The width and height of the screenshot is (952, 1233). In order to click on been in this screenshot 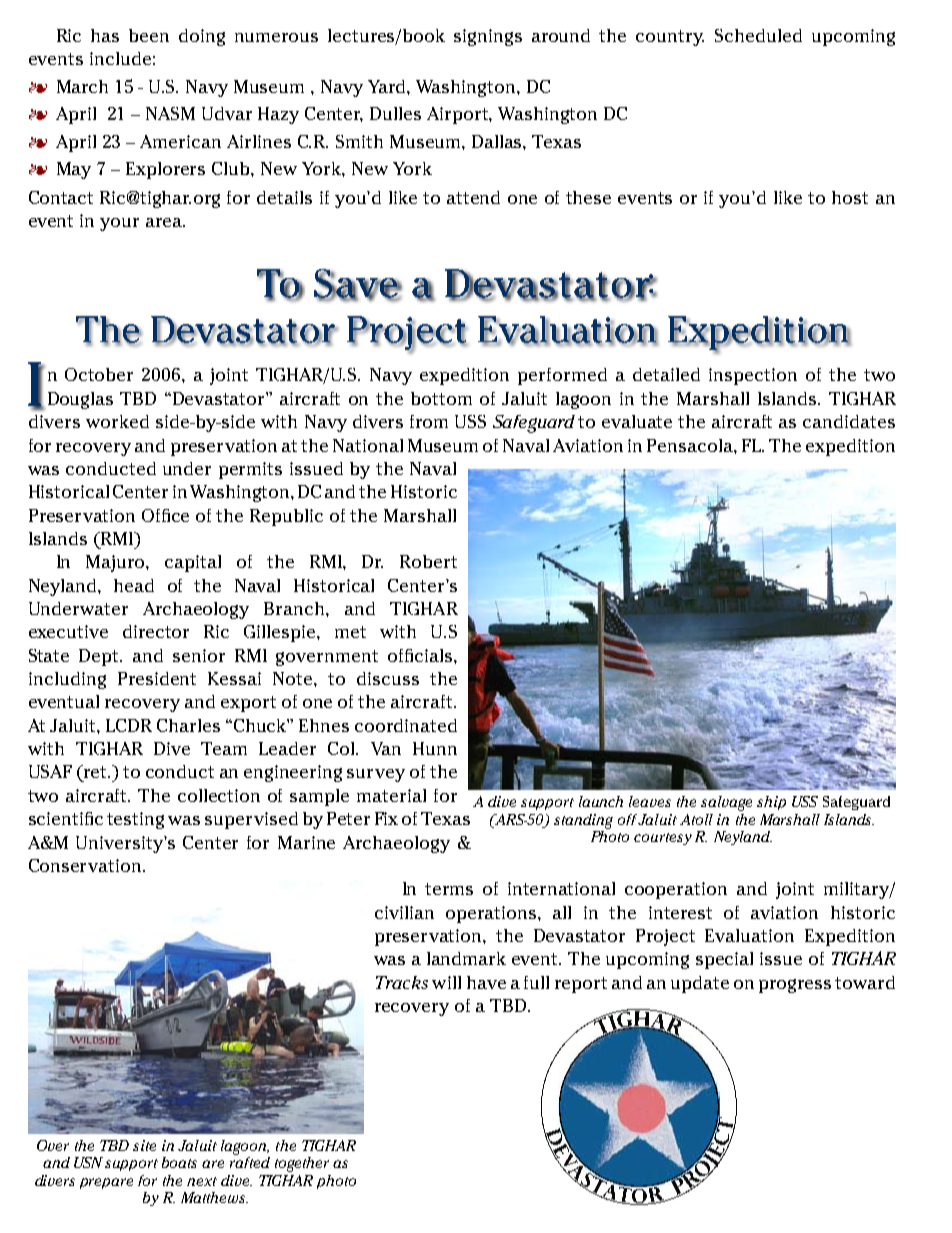, I will do `click(149, 35)`.
